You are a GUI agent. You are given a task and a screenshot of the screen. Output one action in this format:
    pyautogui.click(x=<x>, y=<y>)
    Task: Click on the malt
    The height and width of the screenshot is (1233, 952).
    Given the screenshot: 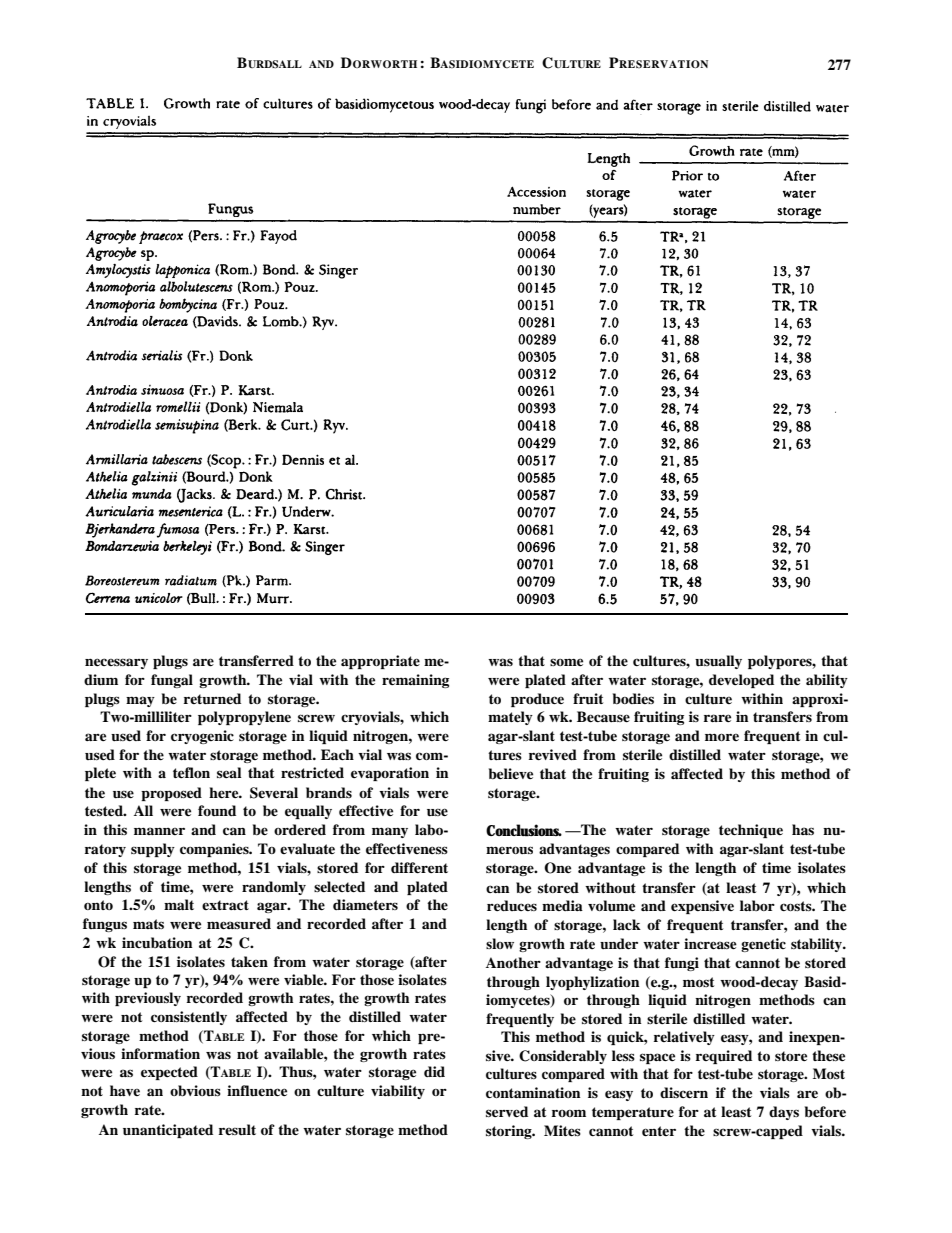 What is the action you would take?
    pyautogui.click(x=179, y=904)
